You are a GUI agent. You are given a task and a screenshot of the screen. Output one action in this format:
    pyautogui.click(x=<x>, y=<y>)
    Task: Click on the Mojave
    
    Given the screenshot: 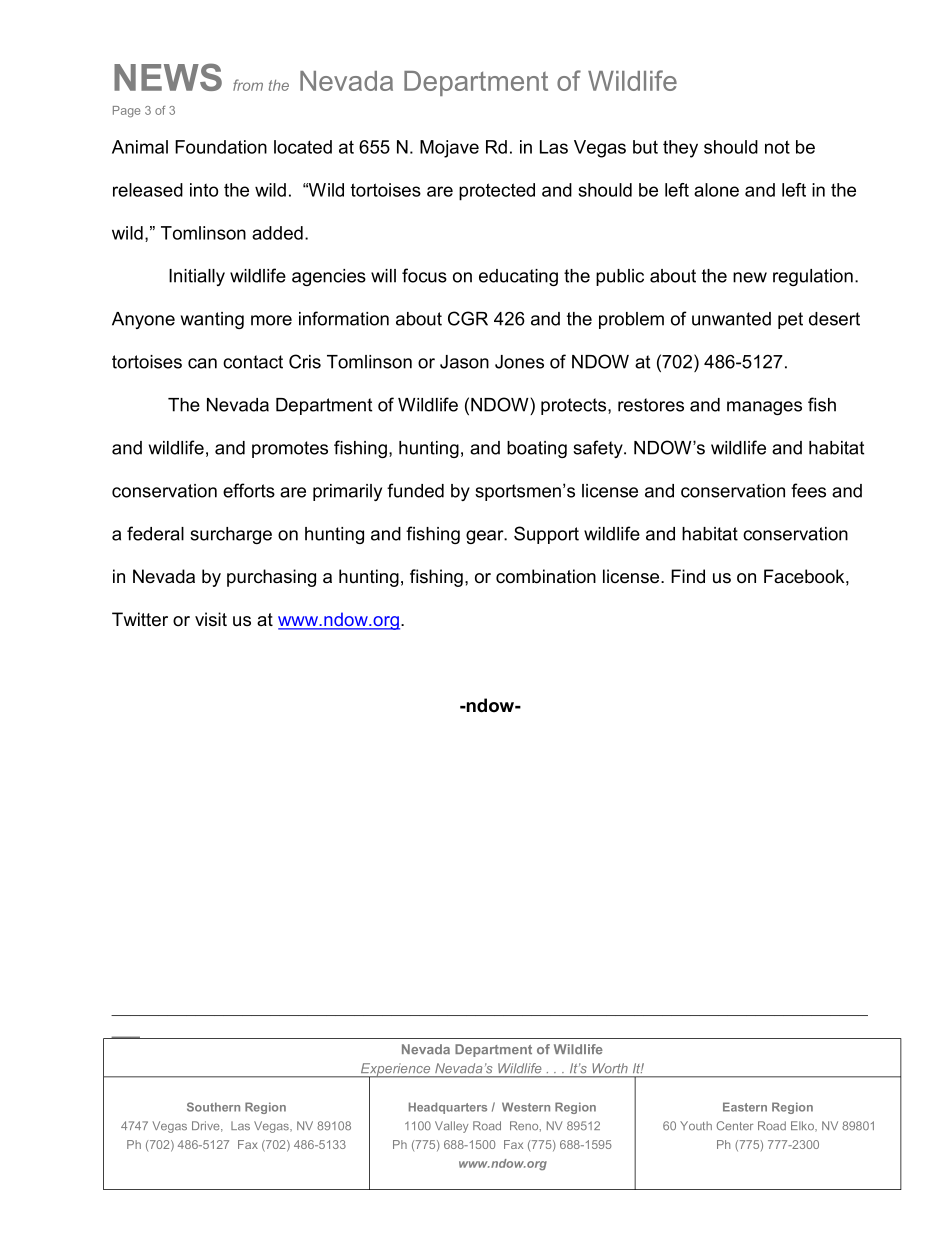 What is the action you would take?
    pyautogui.click(x=449, y=149)
